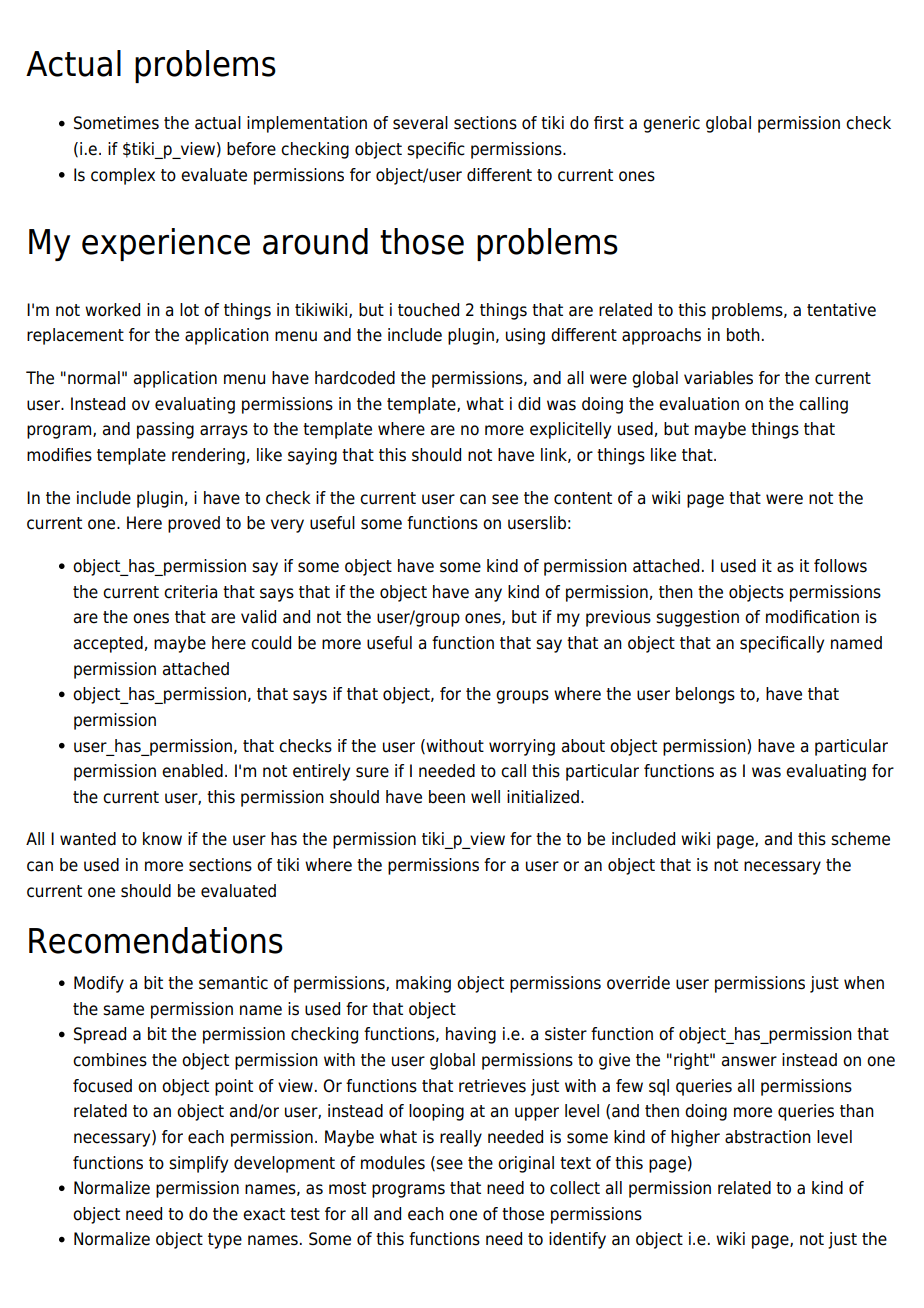 This screenshot has width=924, height=1308. I want to click on enabled, so click(192, 771).
